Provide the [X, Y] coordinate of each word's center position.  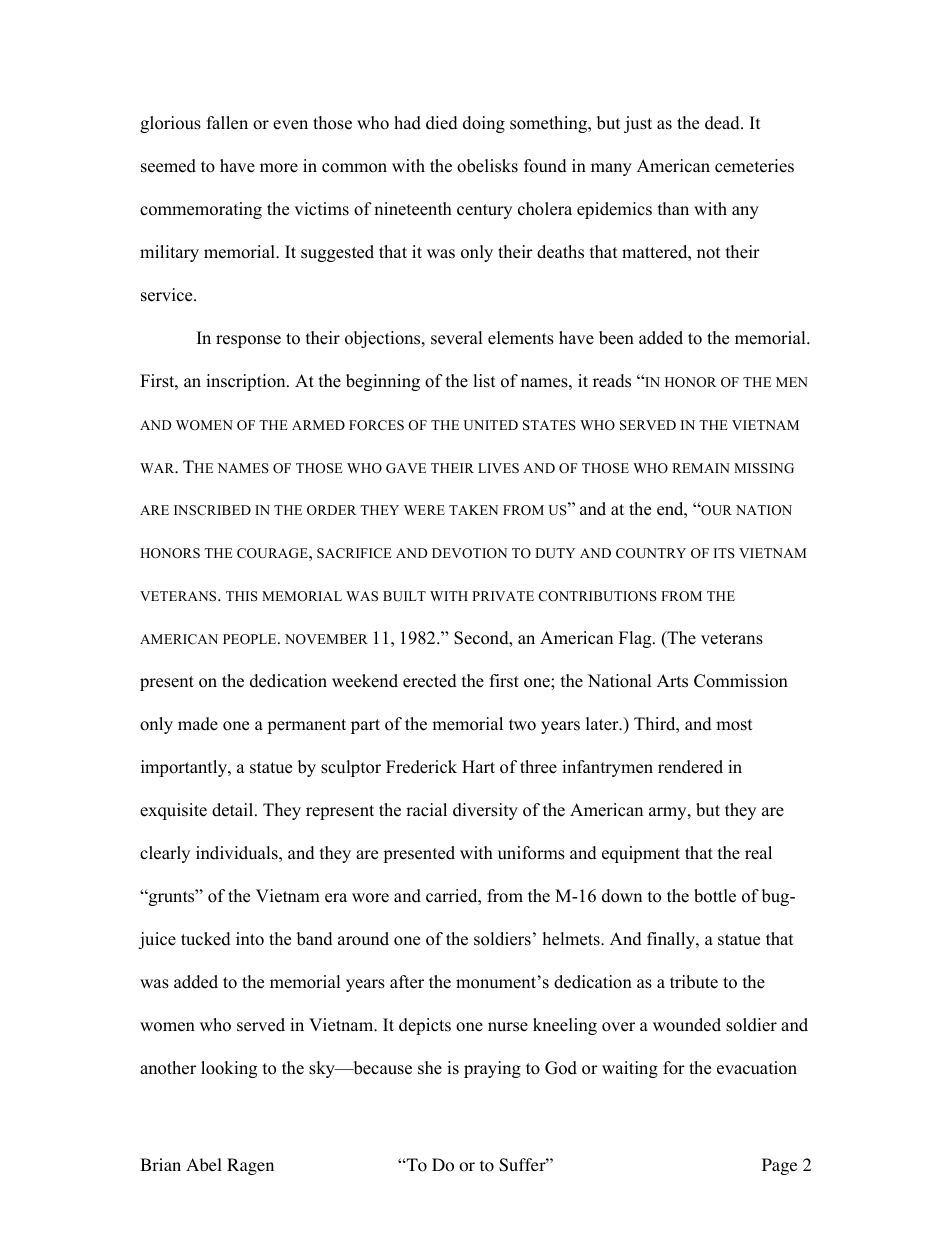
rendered [690, 767]
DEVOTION [469, 553]
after [407, 982]
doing [484, 124]
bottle [715, 896]
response [248, 341]
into [250, 939]
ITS [724, 553]
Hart [478, 766]
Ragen [250, 1166]
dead [723, 123]
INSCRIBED [212, 510]
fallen [227, 123]
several [457, 338]
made [198, 724]
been [616, 338]
